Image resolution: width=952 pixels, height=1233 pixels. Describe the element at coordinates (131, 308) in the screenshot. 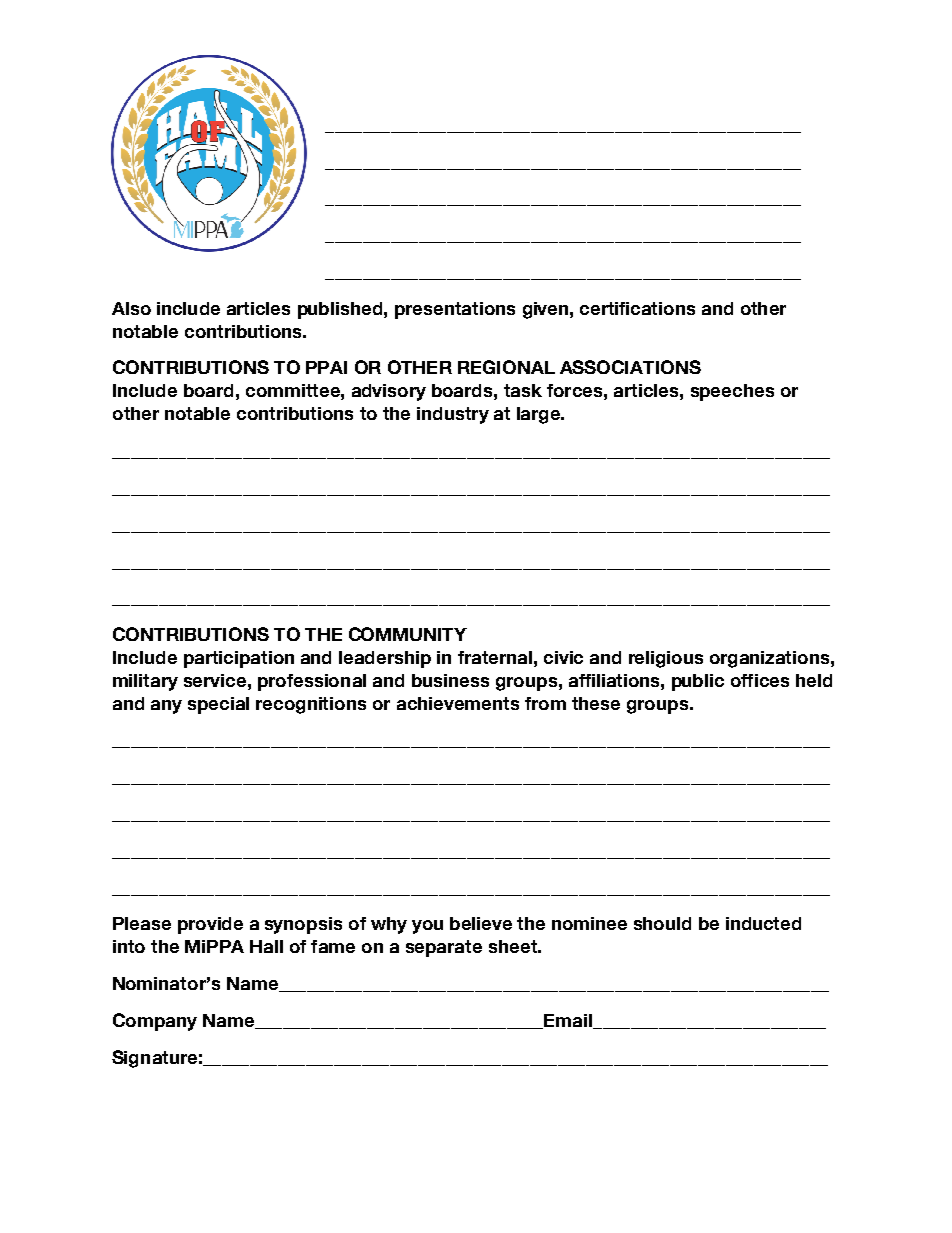

I see `Also` at that location.
